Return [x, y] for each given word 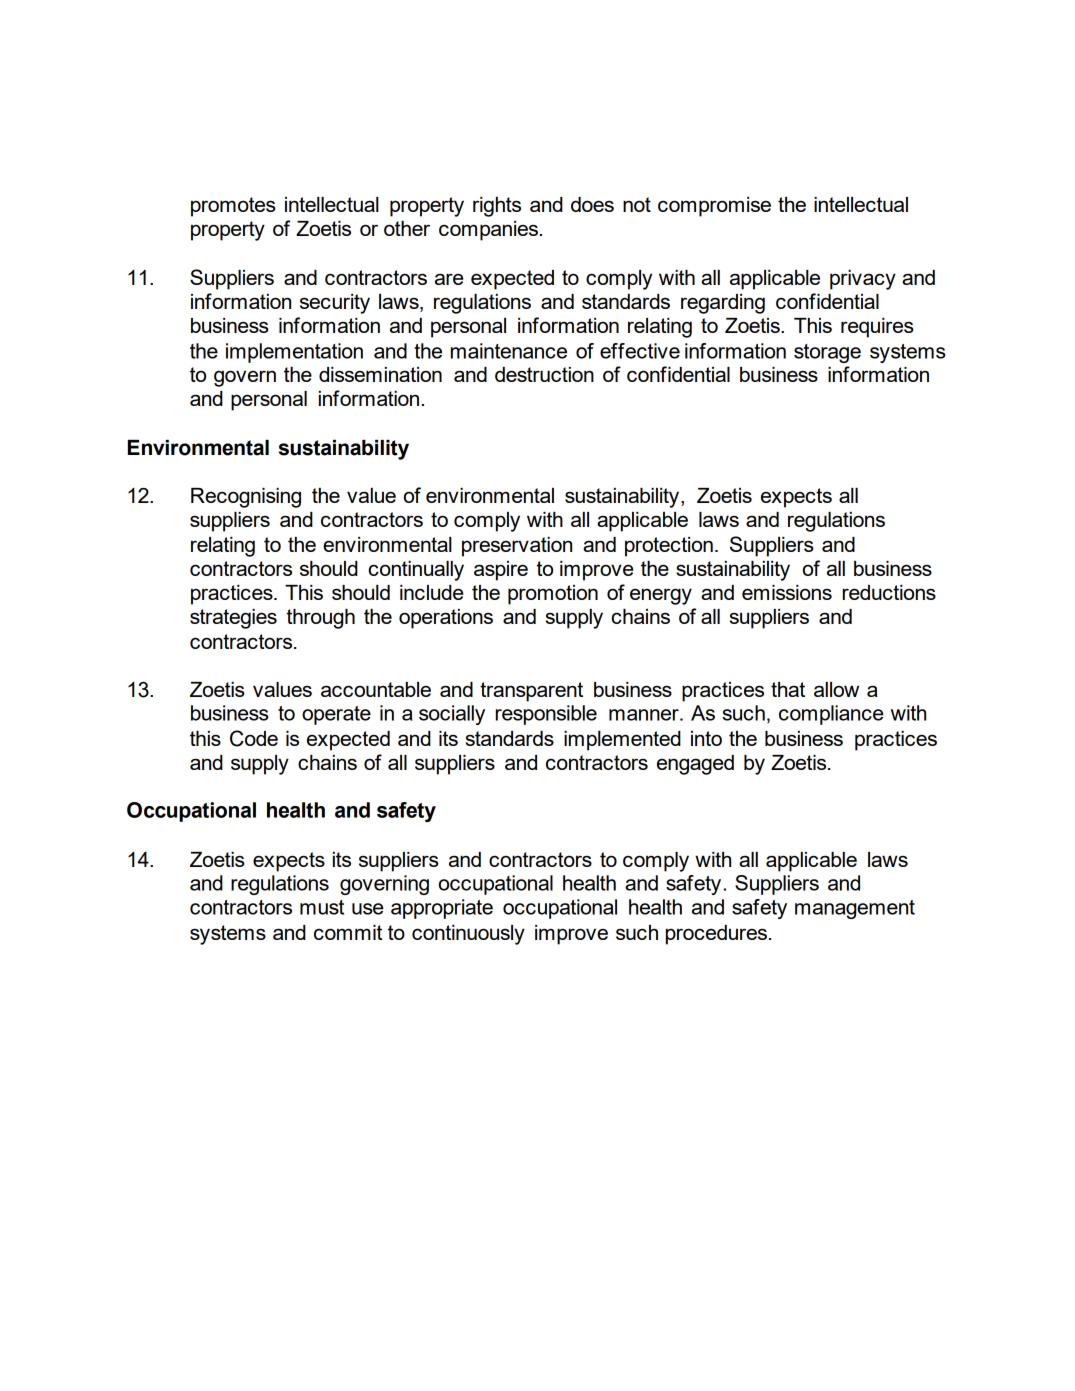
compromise [714, 207]
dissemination [380, 374]
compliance [831, 715]
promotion [553, 595]
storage [827, 353]
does [592, 204]
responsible [546, 715]
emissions [787, 592]
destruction [544, 374]
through [321, 619]
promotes [233, 207]
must [322, 907]
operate [336, 715]
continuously [468, 935]
